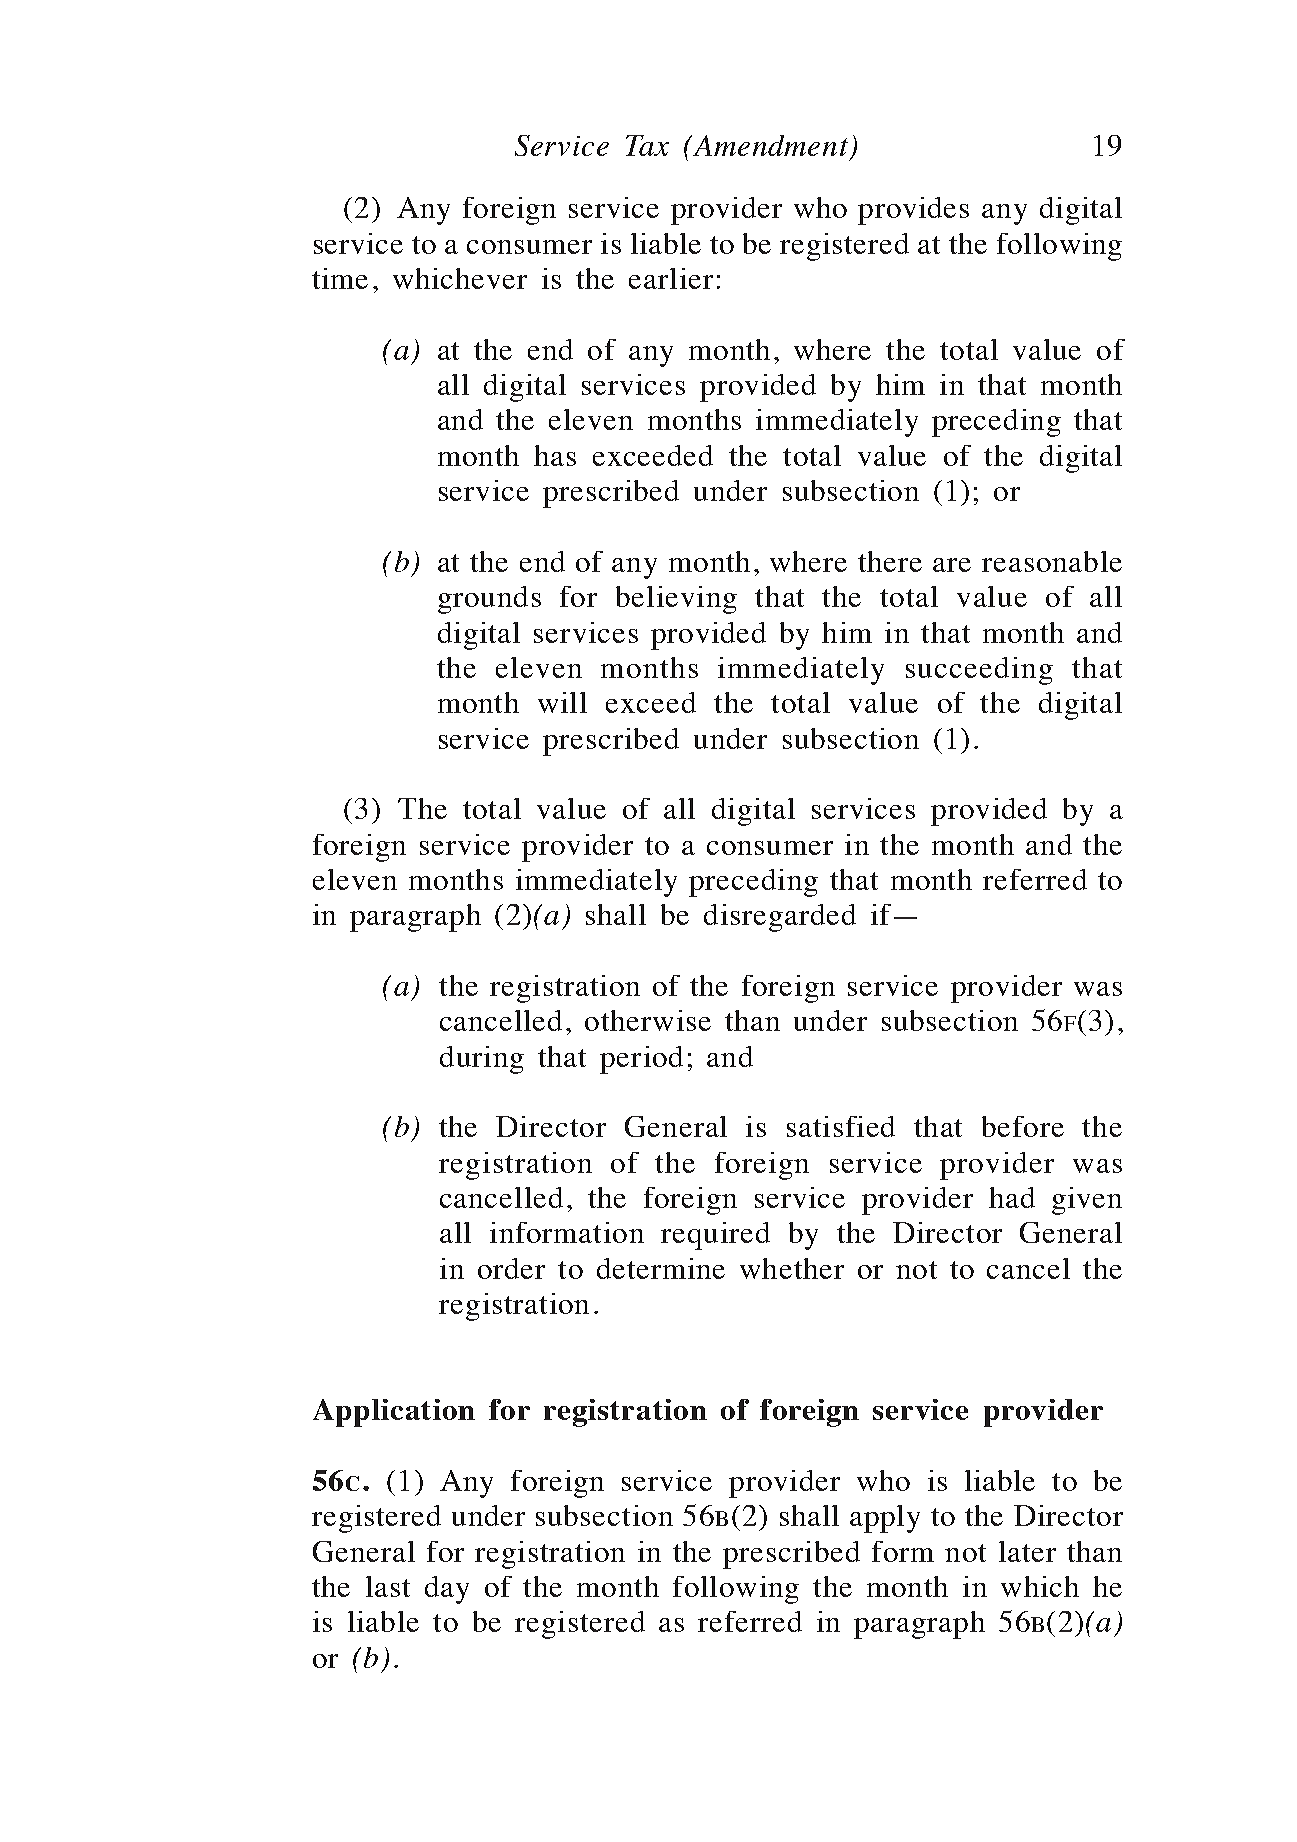 The width and height of the document is (1297, 1842). What do you see at coordinates (482, 1060) in the document?
I see `during` at bounding box center [482, 1060].
